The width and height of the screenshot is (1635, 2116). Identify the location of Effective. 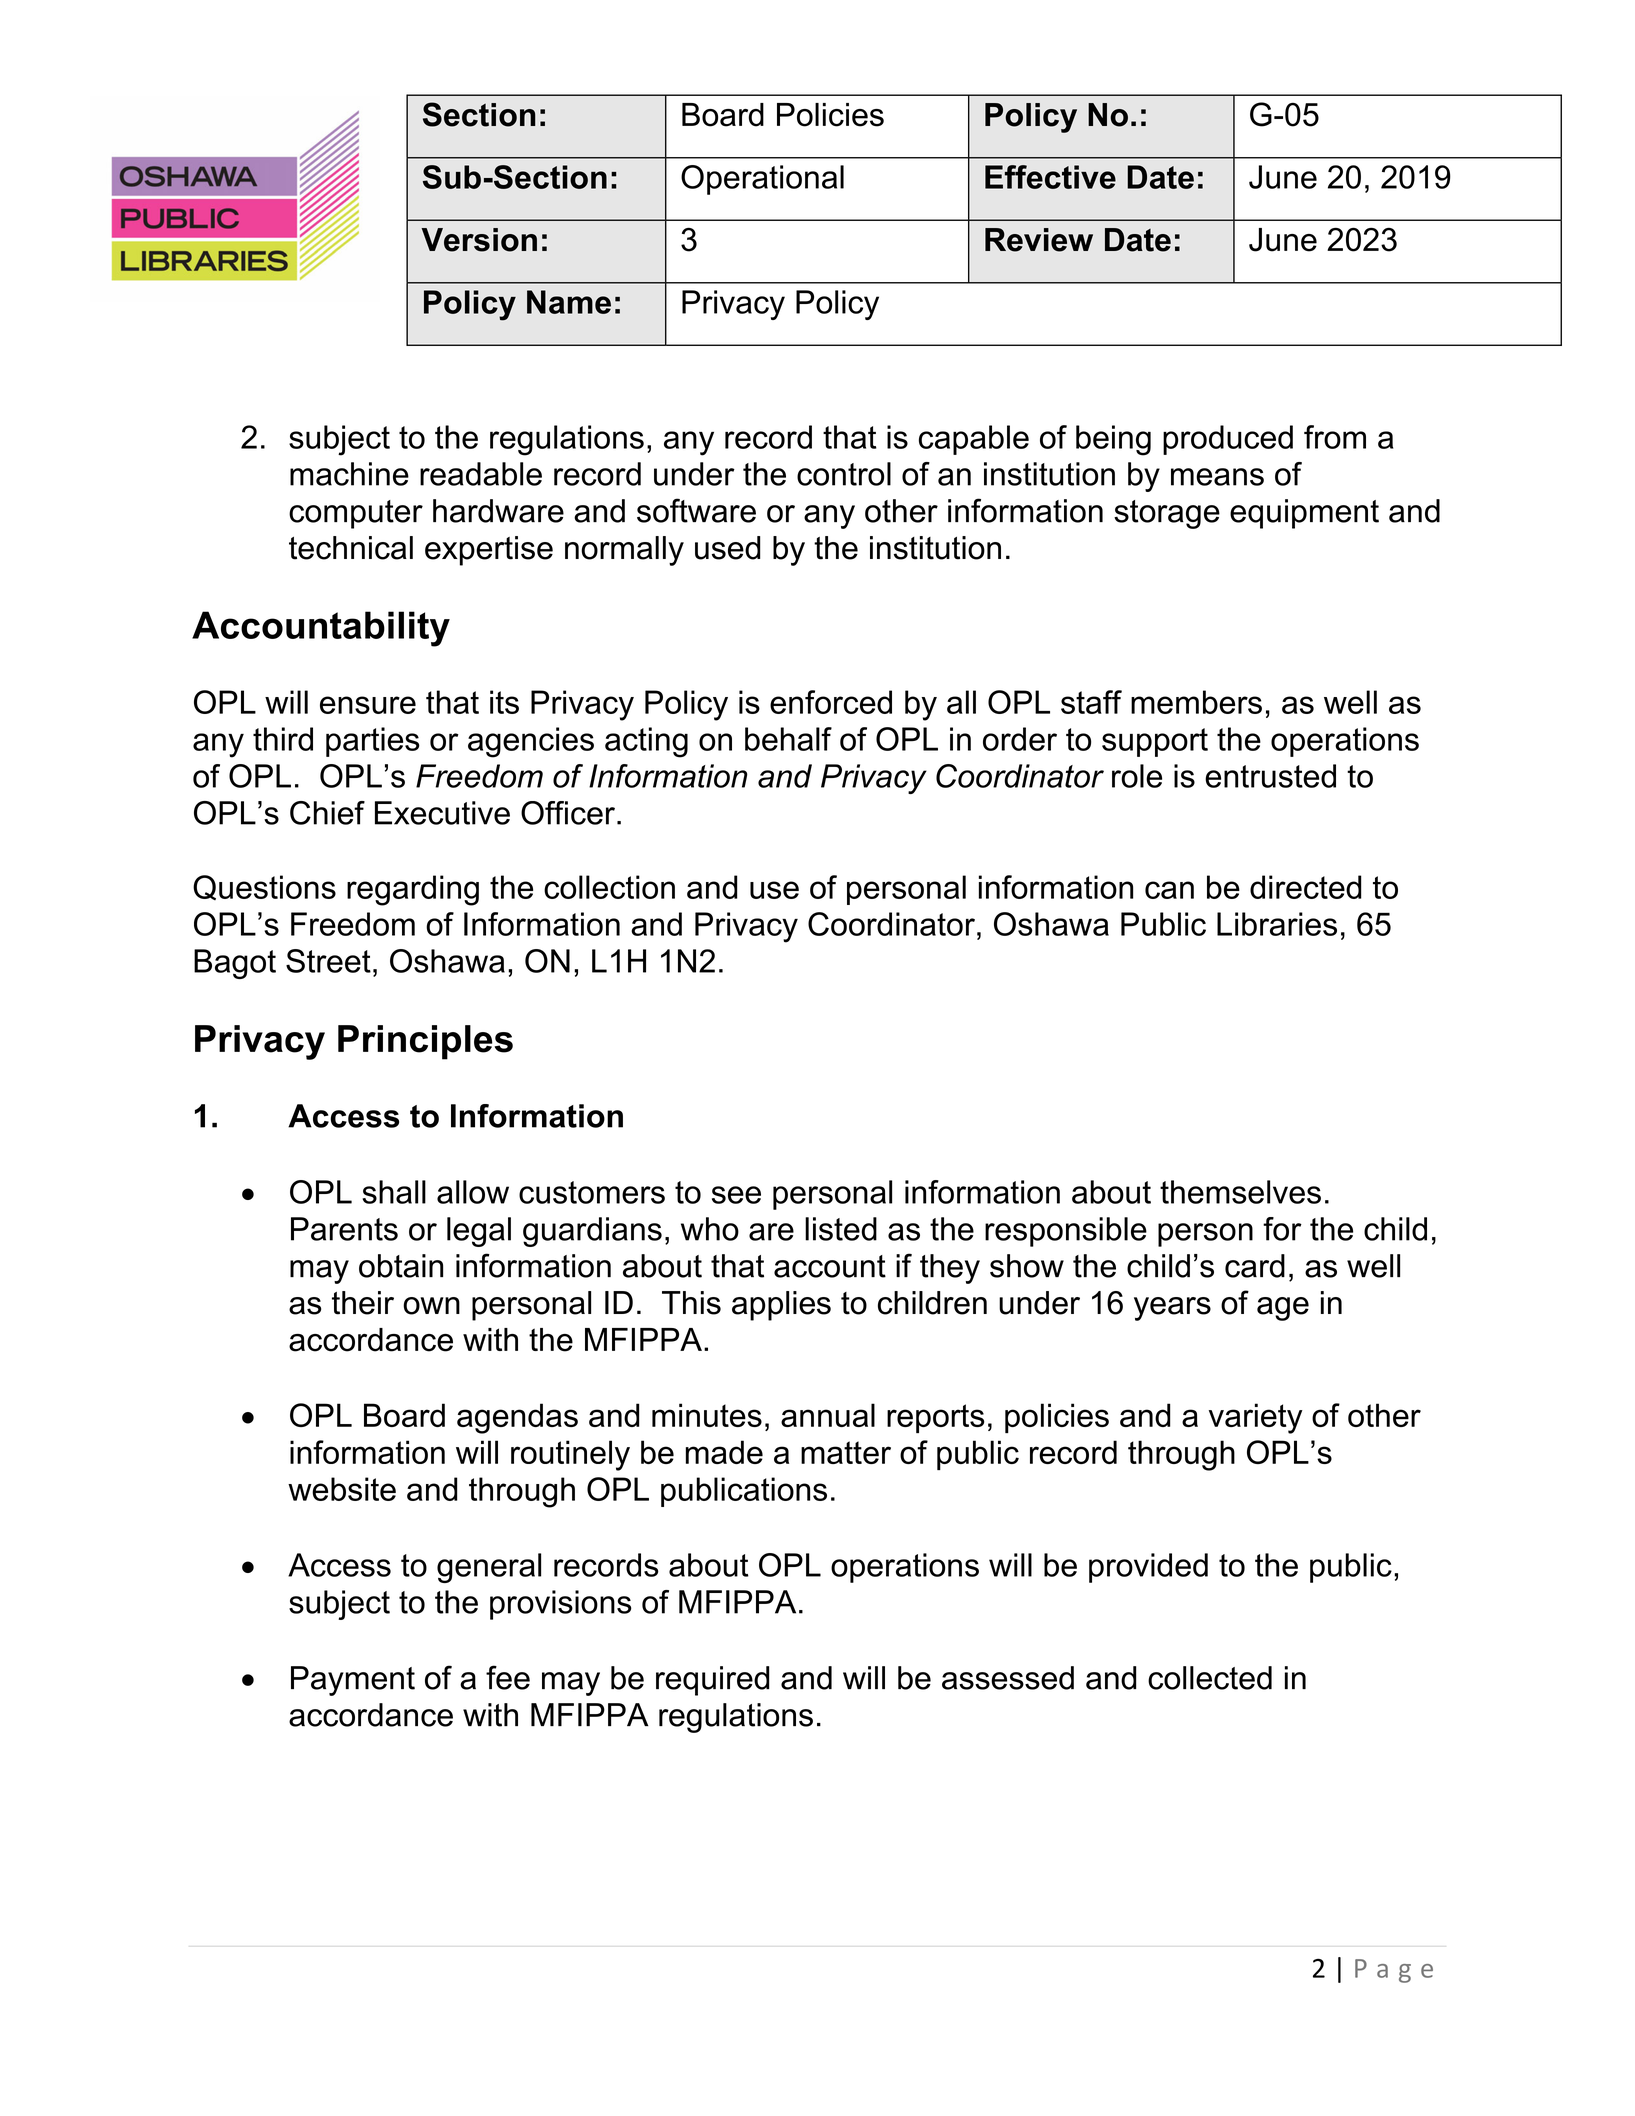
(1050, 177).
